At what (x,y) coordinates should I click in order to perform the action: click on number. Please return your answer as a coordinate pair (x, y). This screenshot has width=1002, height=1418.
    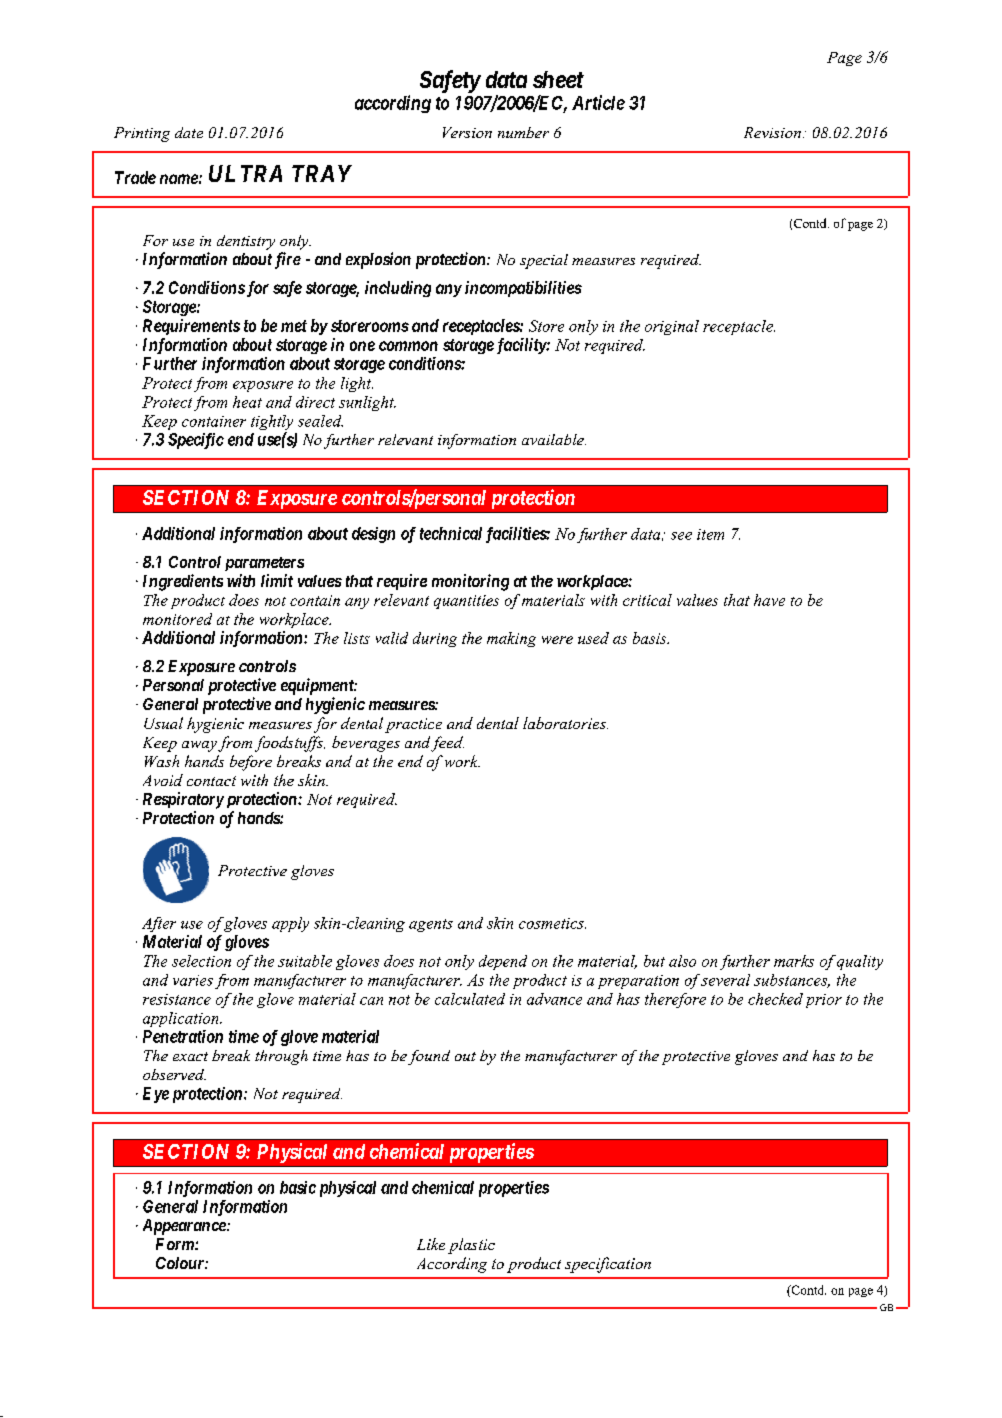
    Looking at the image, I should click on (523, 132).
